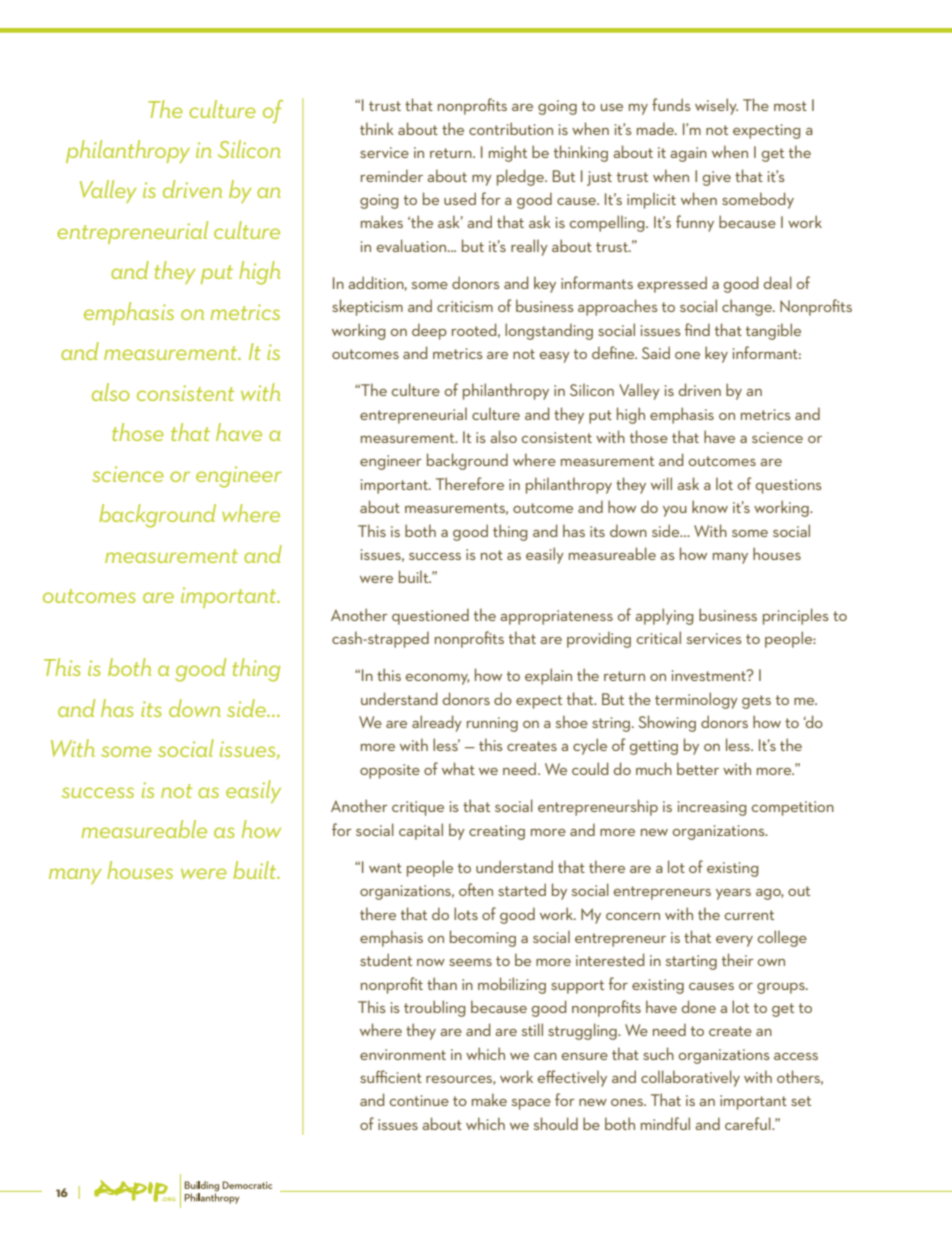 The height and width of the screenshot is (1233, 952). What do you see at coordinates (419, 1100) in the screenshot?
I see `continue` at bounding box center [419, 1100].
